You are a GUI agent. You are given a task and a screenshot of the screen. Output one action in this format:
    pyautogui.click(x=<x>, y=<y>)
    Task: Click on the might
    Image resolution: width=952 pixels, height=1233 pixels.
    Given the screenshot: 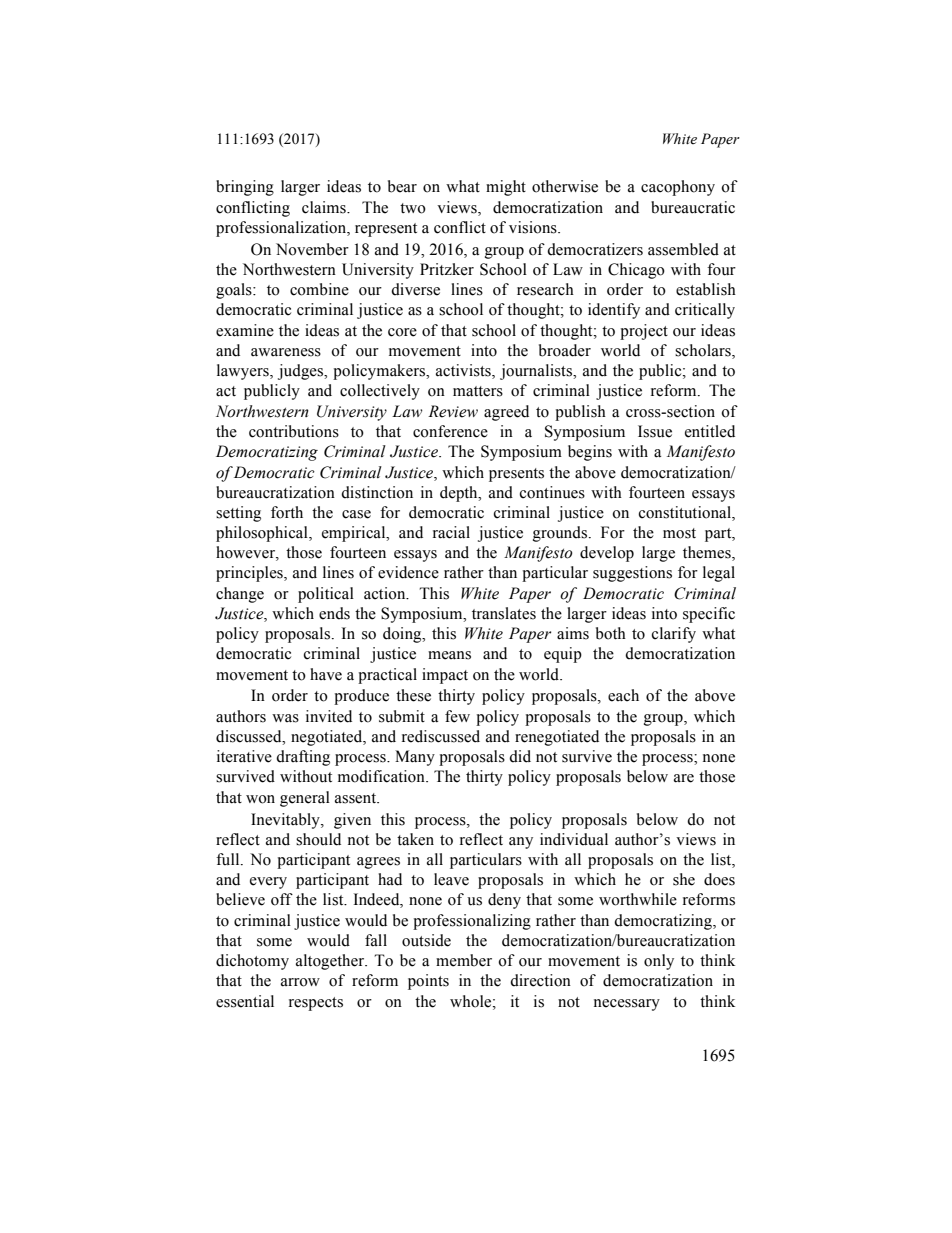 What is the action you would take?
    pyautogui.click(x=506, y=188)
